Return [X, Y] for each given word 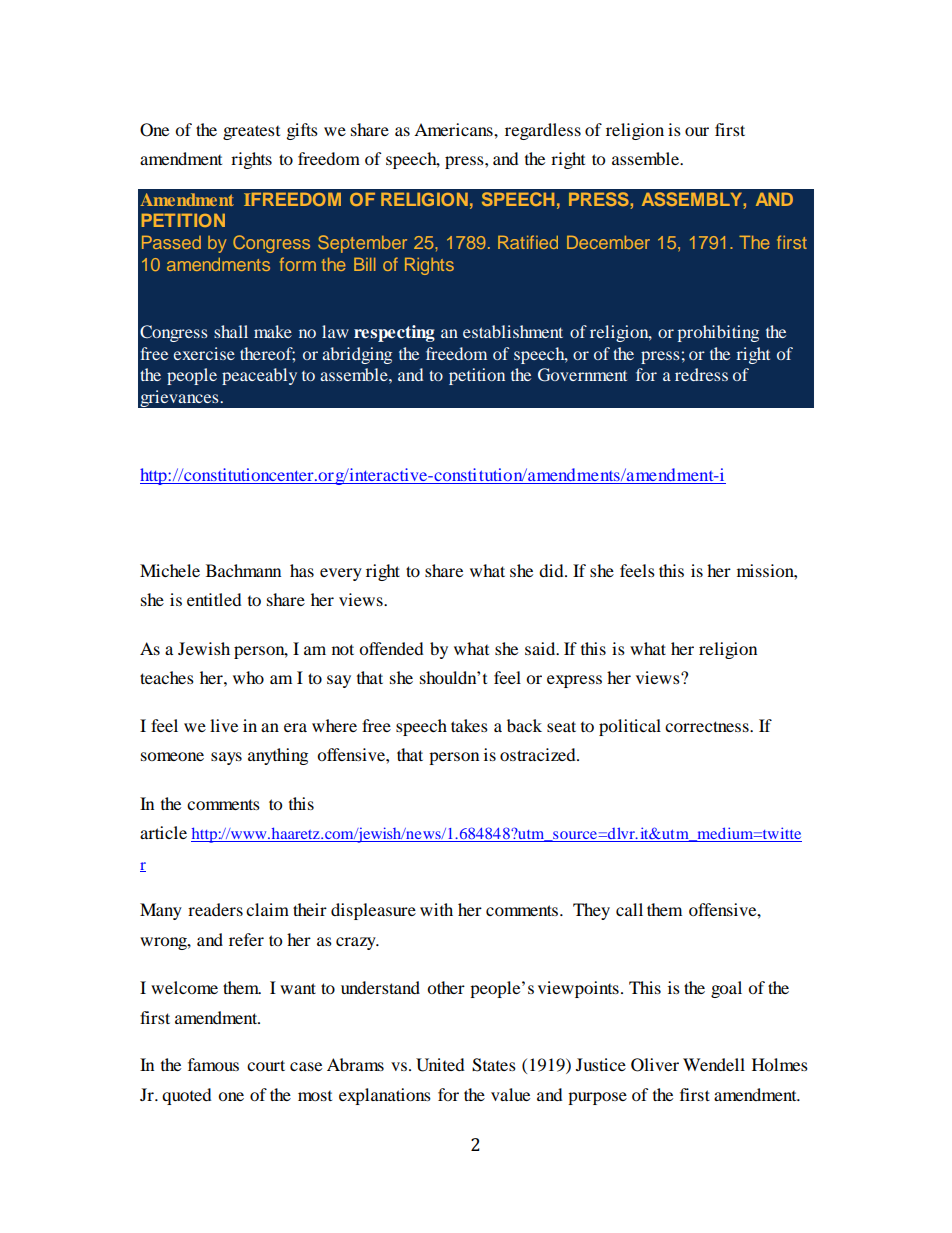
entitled [214, 599]
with [436, 909]
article [163, 832]
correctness [708, 726]
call [629, 909]
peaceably [259, 376]
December [608, 242]
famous [213, 1064]
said [541, 648]
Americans [454, 129]
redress [701, 374]
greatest [251, 132]
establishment [513, 331]
